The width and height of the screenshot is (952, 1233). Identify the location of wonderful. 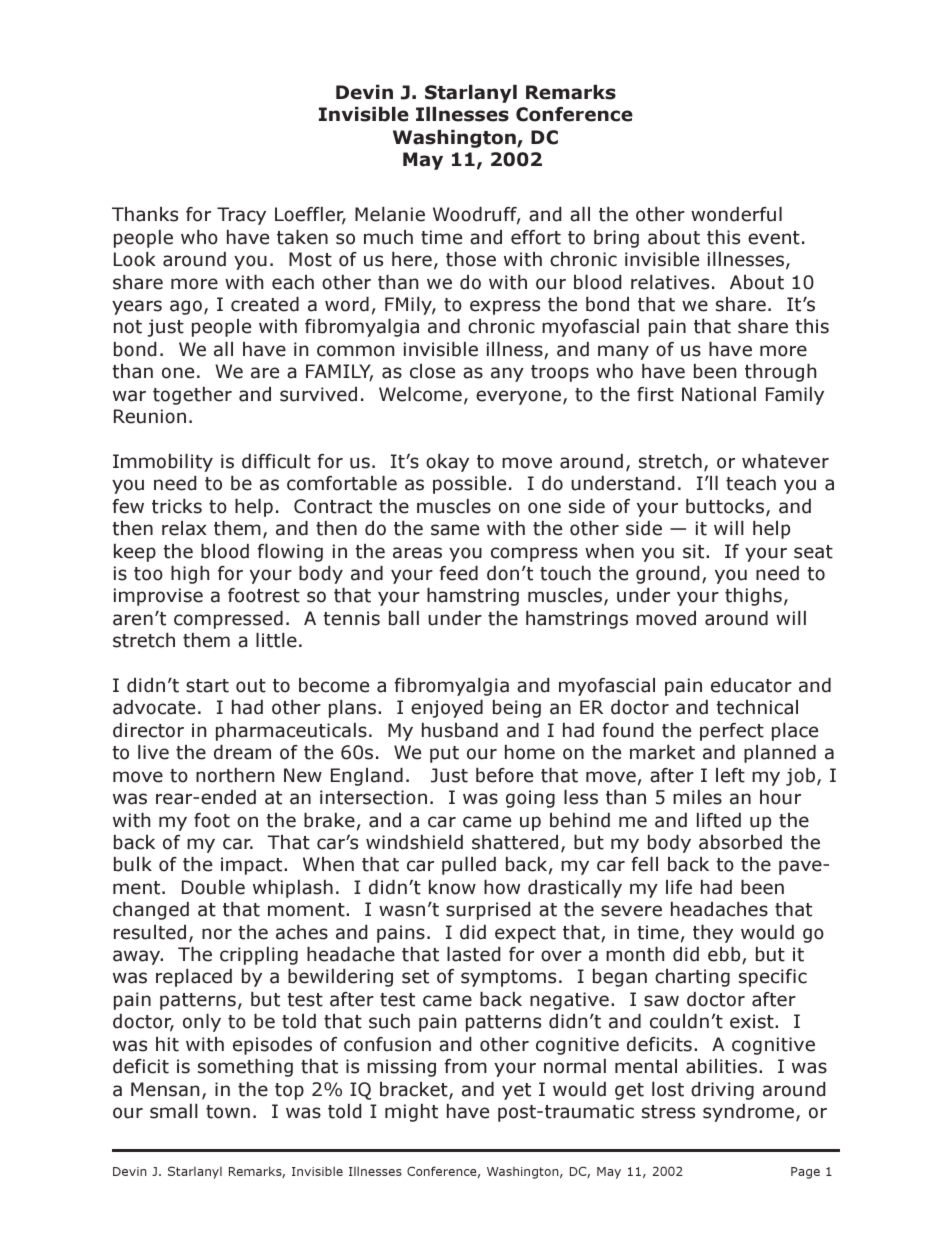
(736, 214).
